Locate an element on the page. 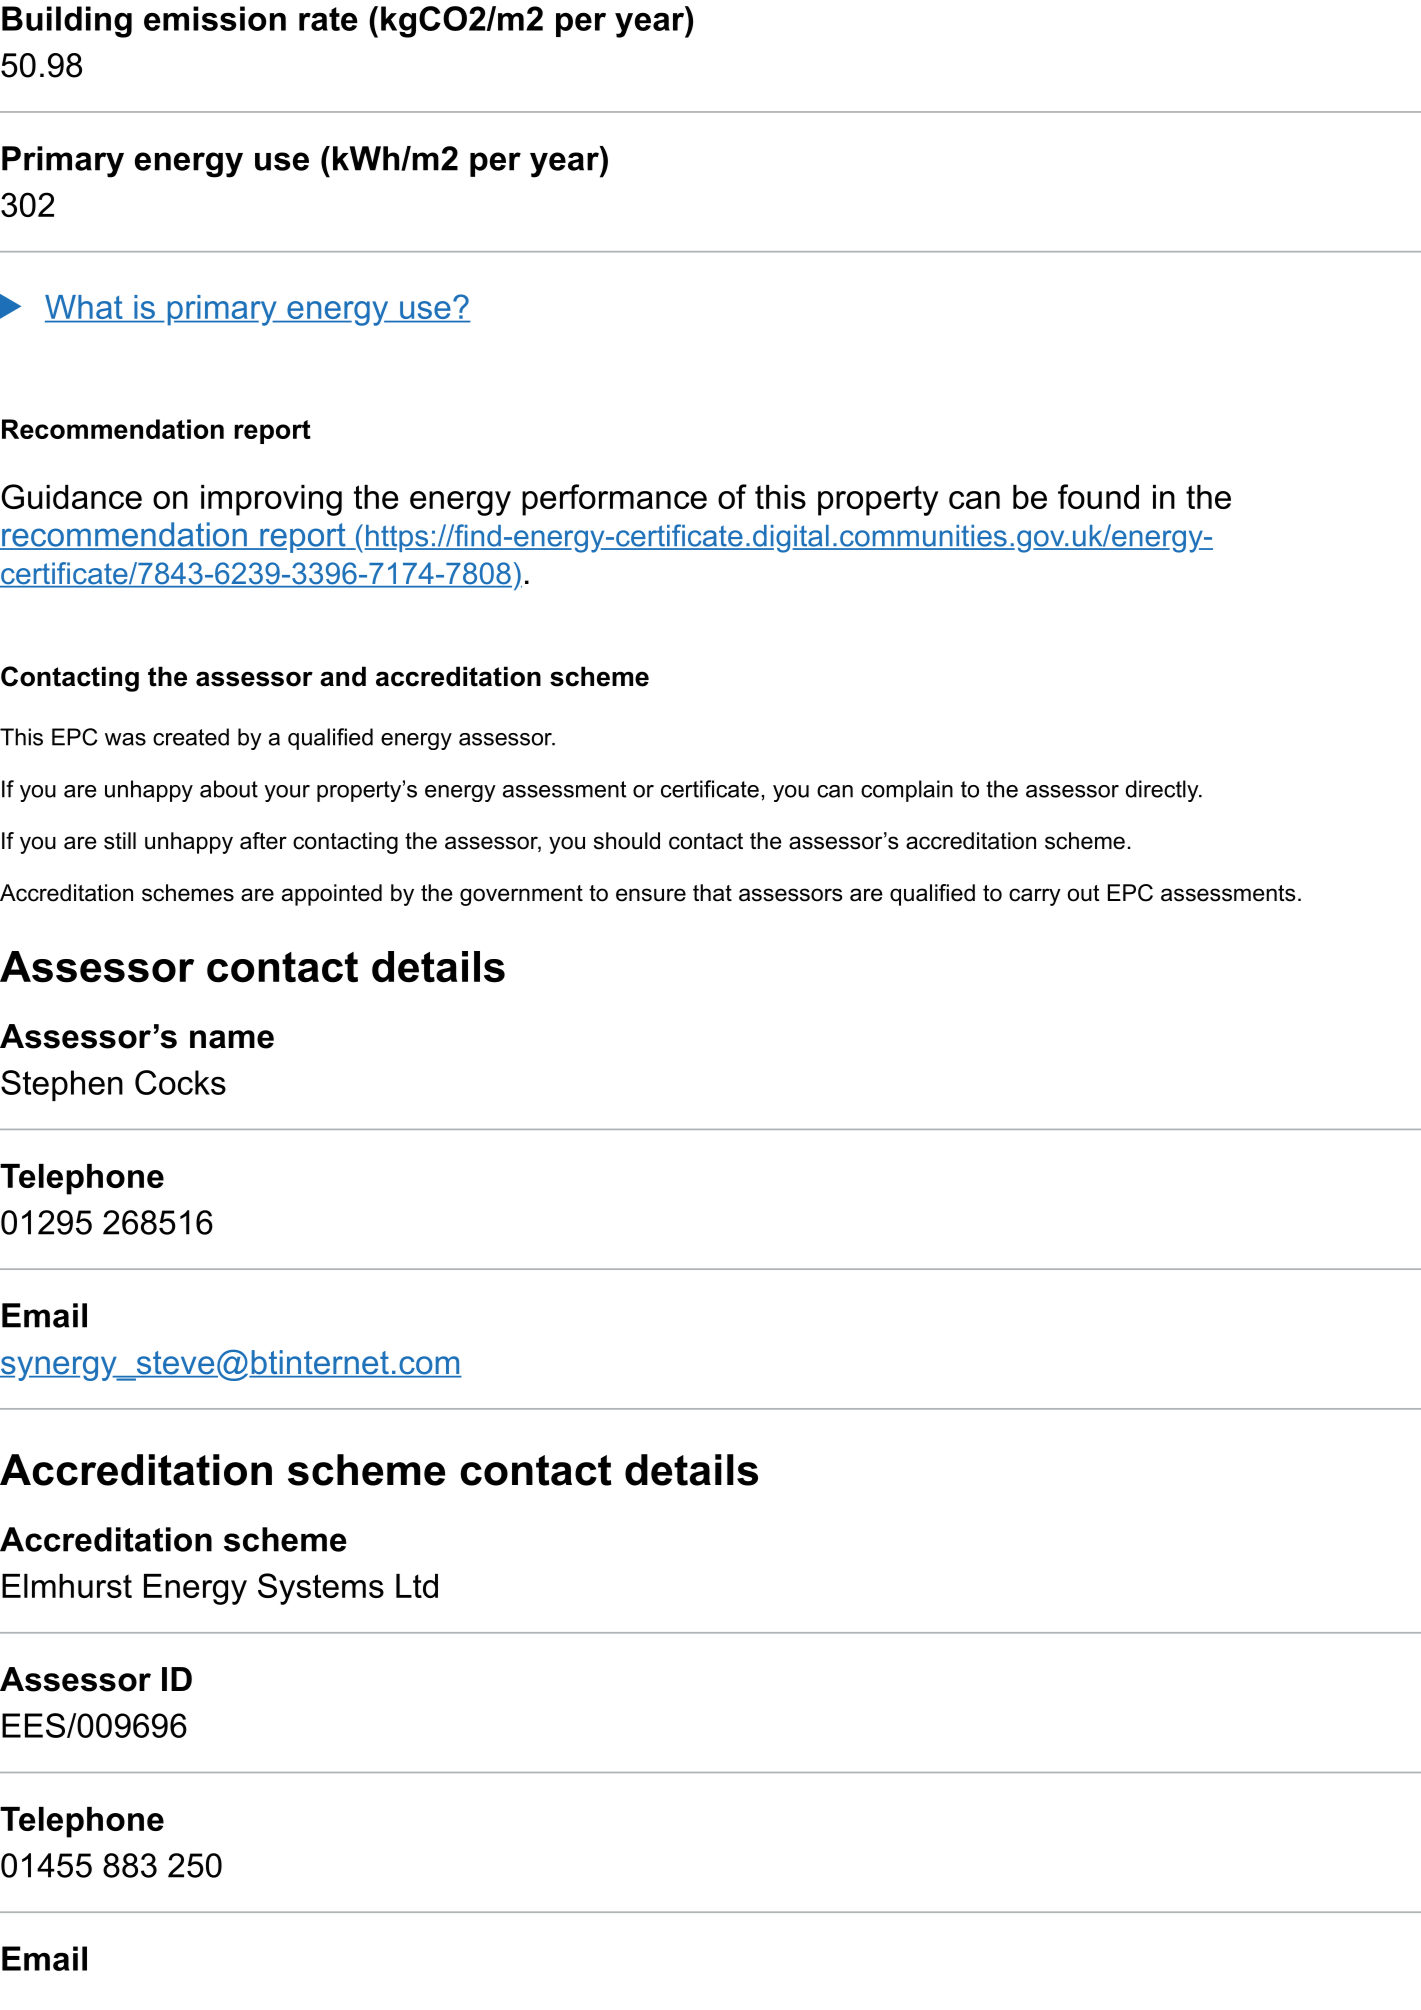 The width and height of the image is (1421, 2010). Systems is located at coordinates (321, 1589).
